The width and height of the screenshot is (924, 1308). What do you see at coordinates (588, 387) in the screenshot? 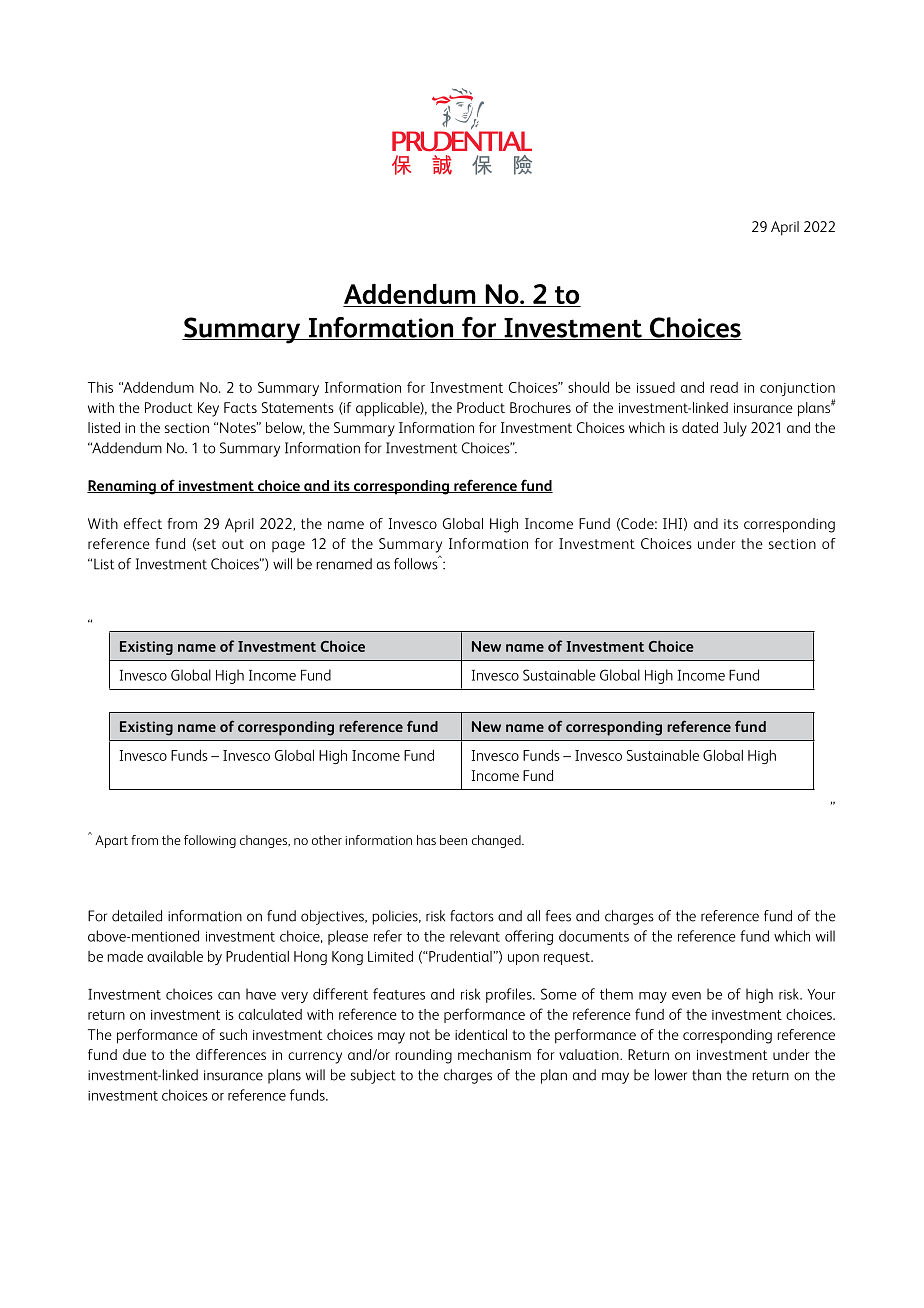
I see `should` at bounding box center [588, 387].
